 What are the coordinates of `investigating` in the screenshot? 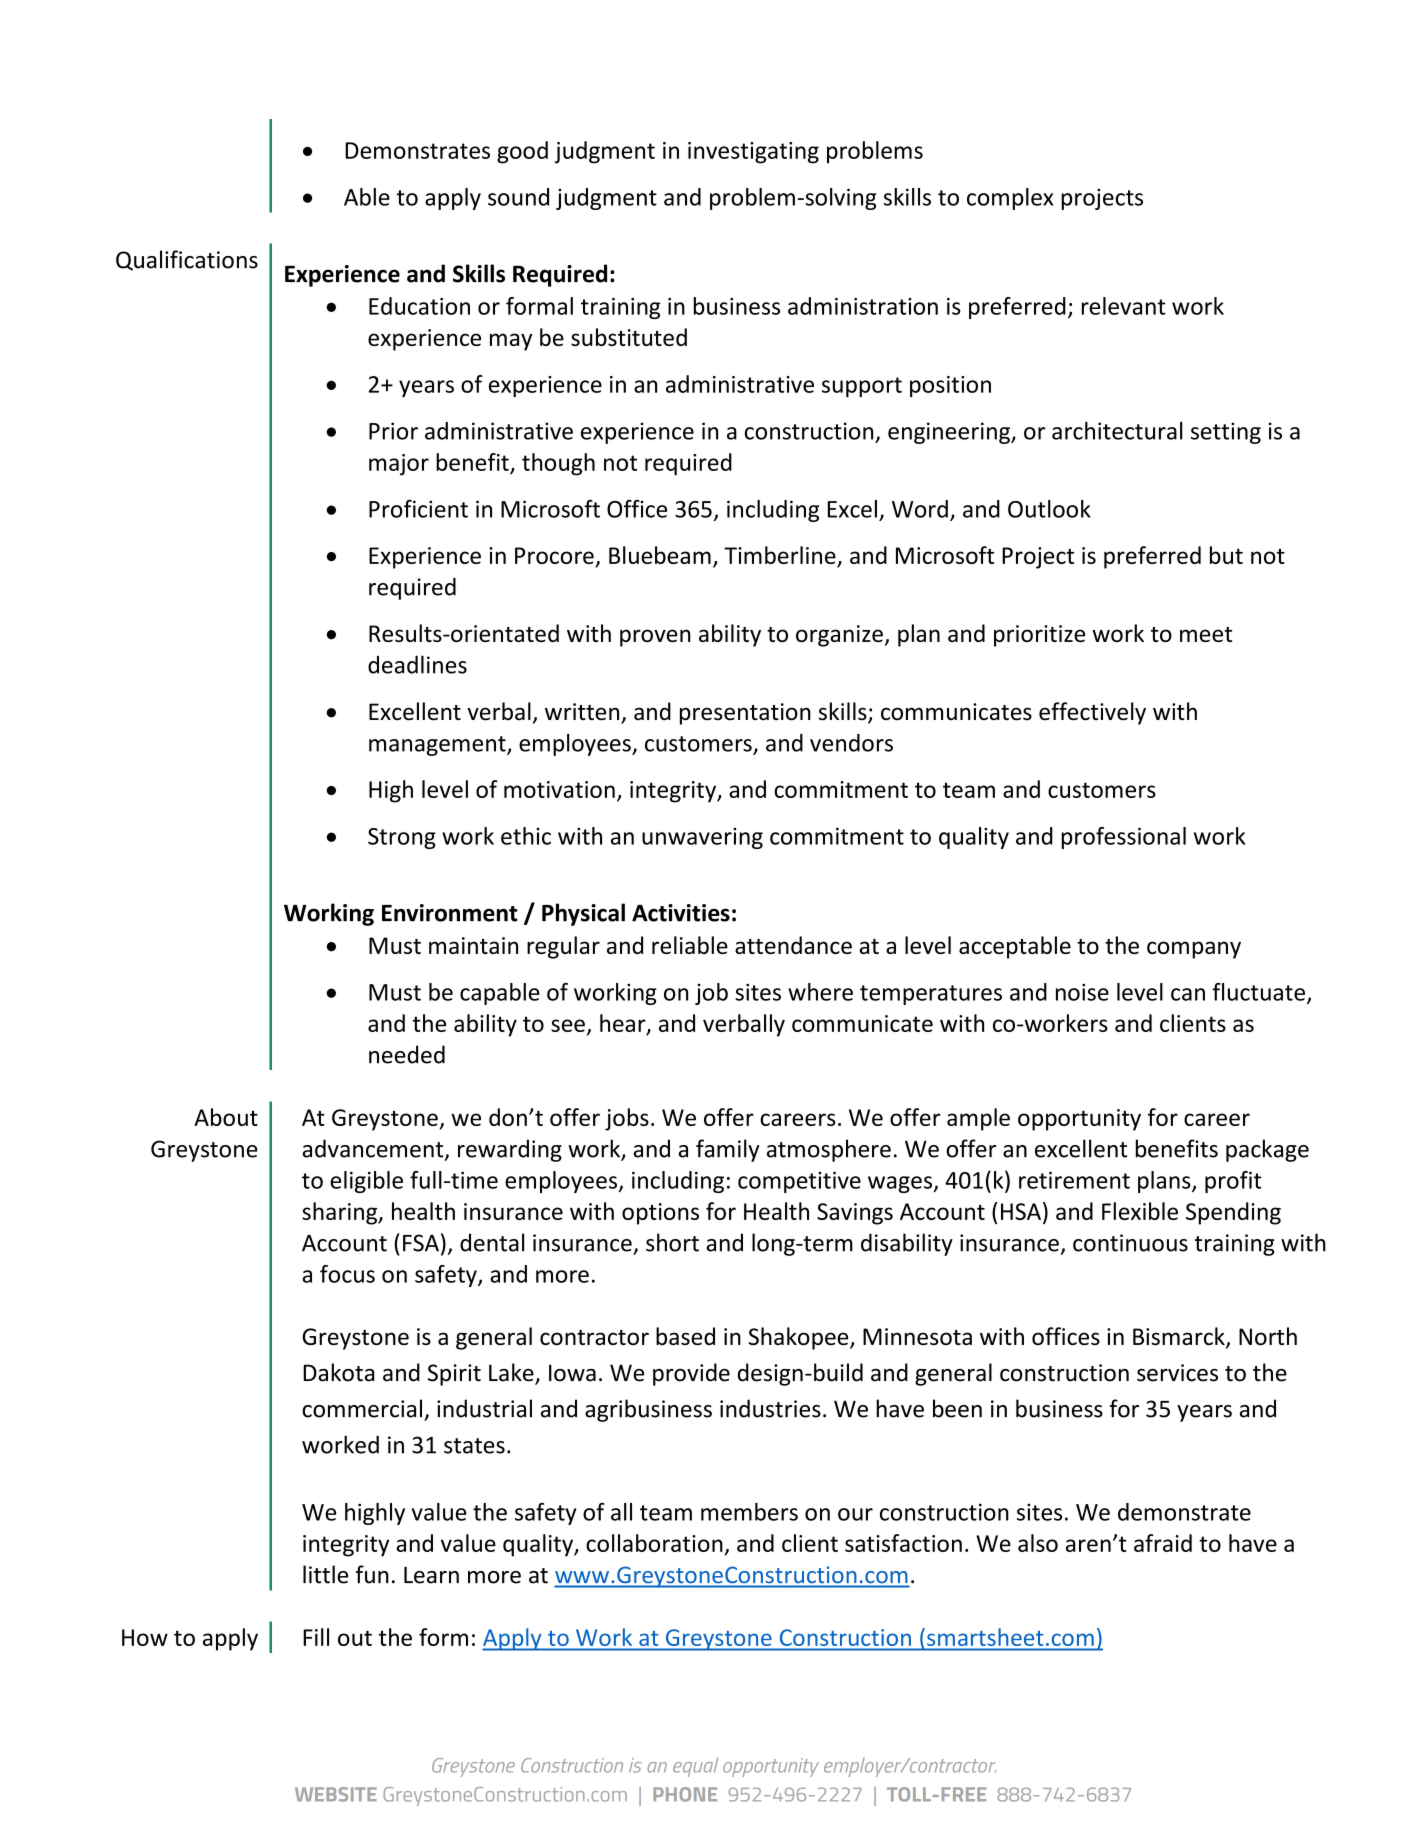 It's located at (753, 153).
